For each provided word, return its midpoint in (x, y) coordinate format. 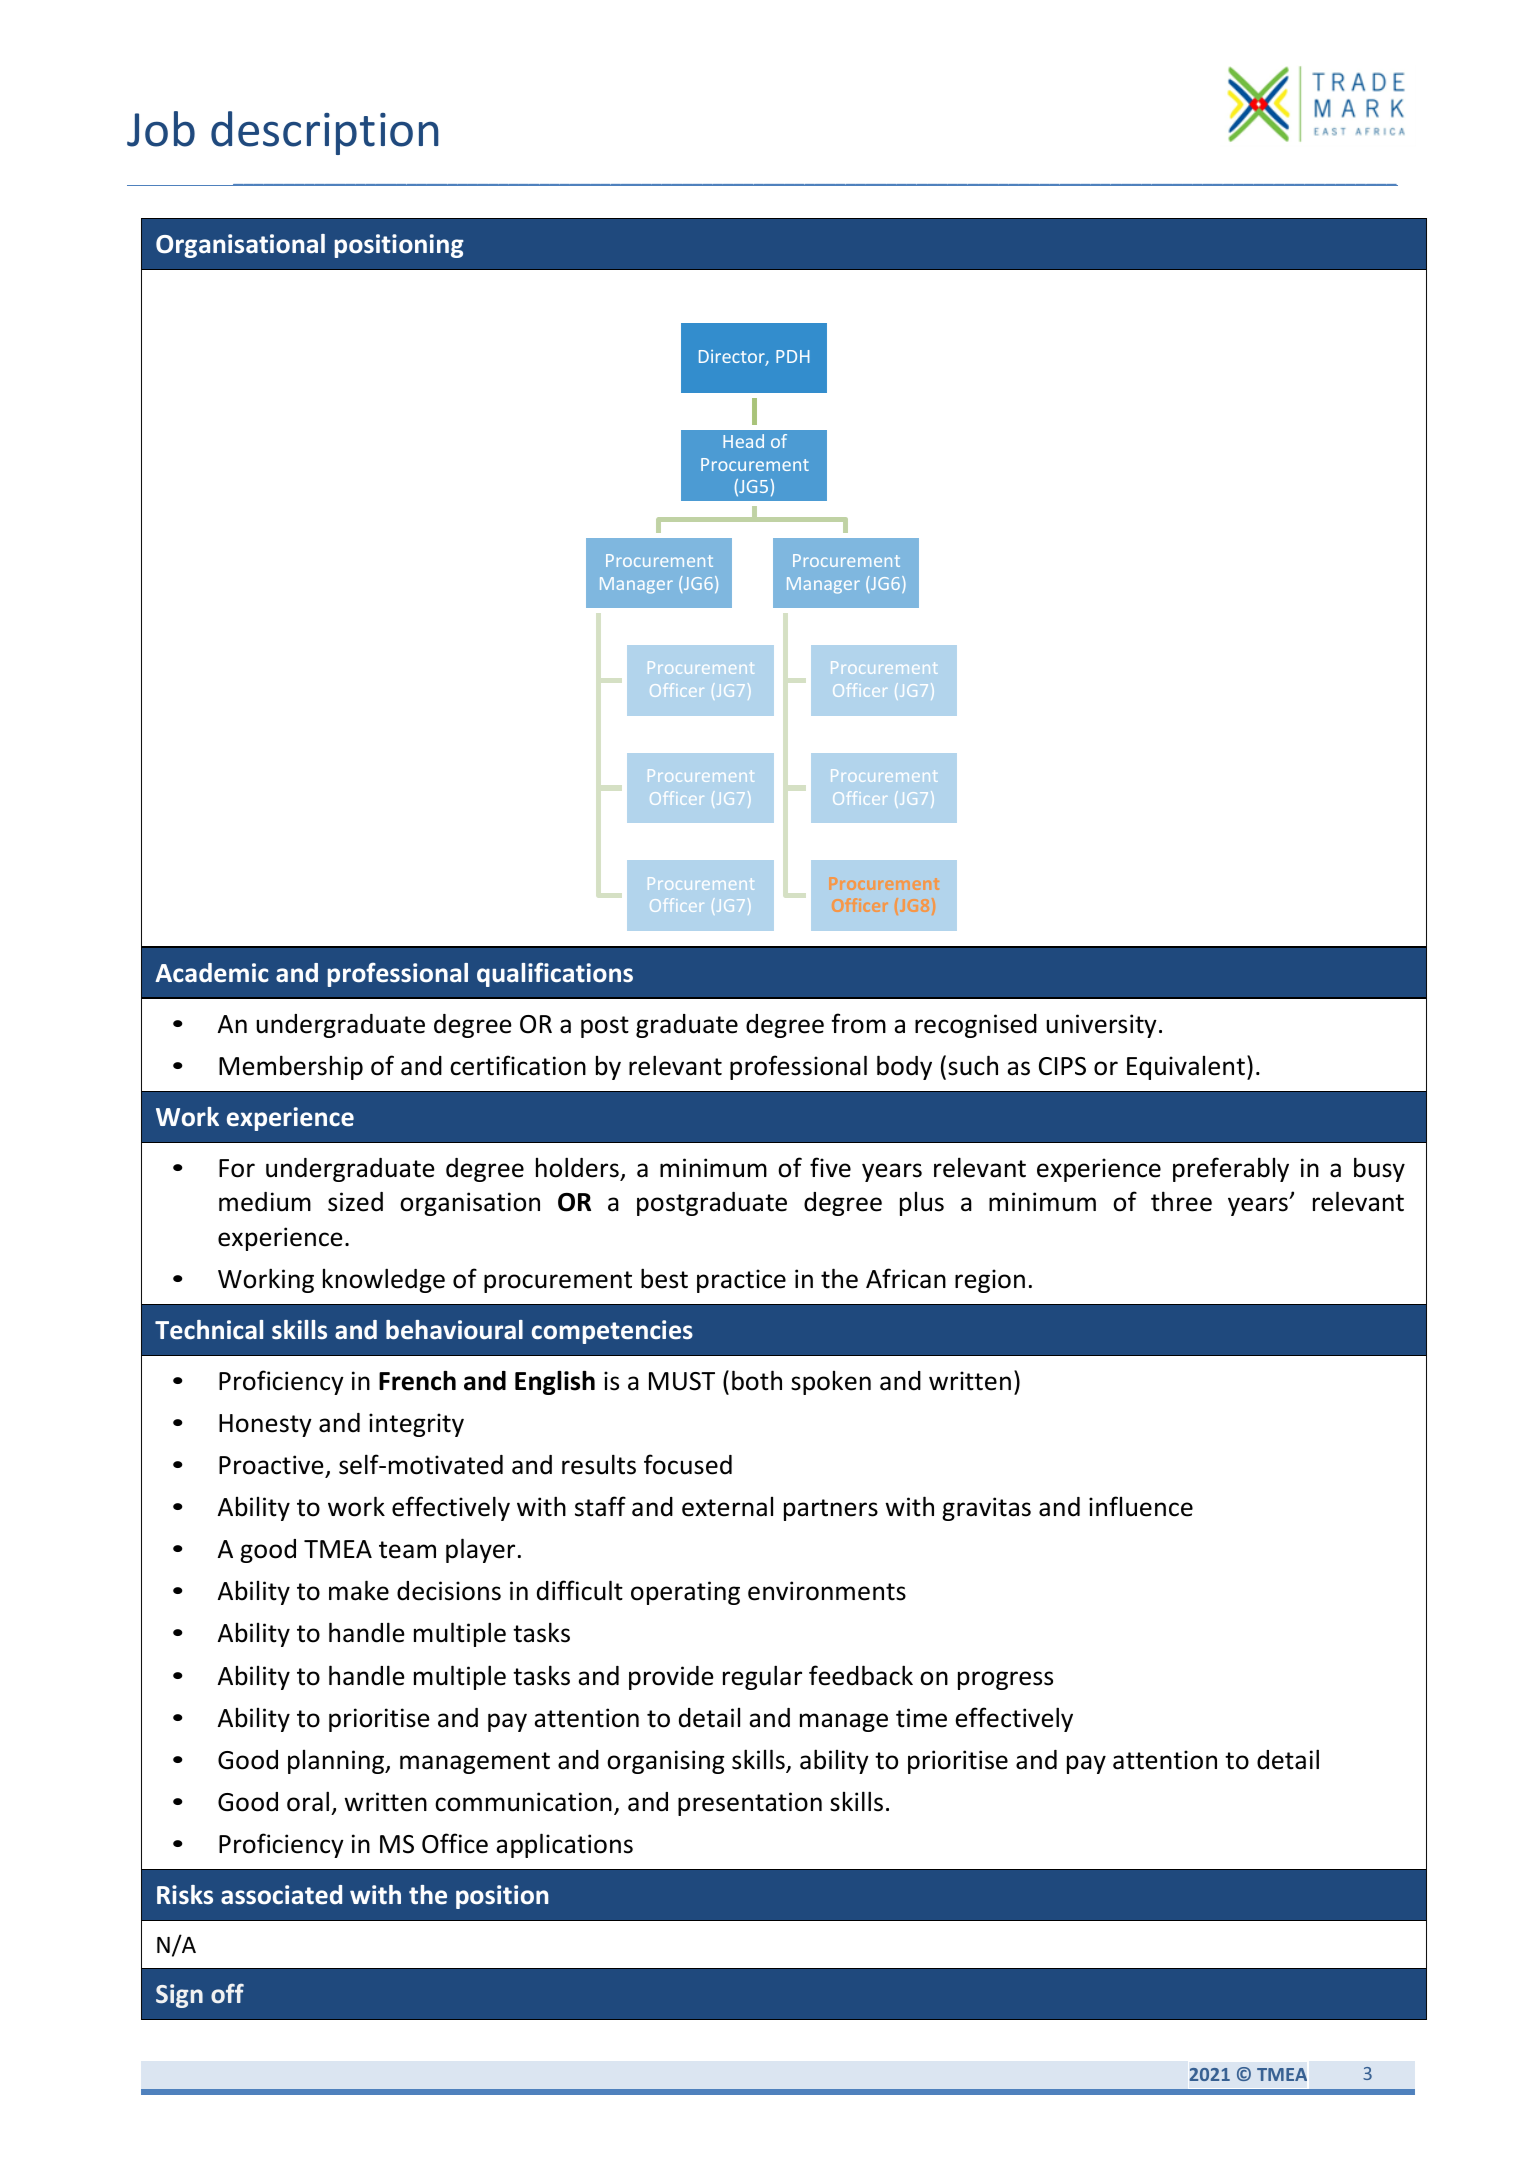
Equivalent (1186, 1068)
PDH (792, 356)
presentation (750, 1804)
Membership (291, 1067)
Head (743, 441)
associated (281, 1895)
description (324, 133)
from (858, 1023)
